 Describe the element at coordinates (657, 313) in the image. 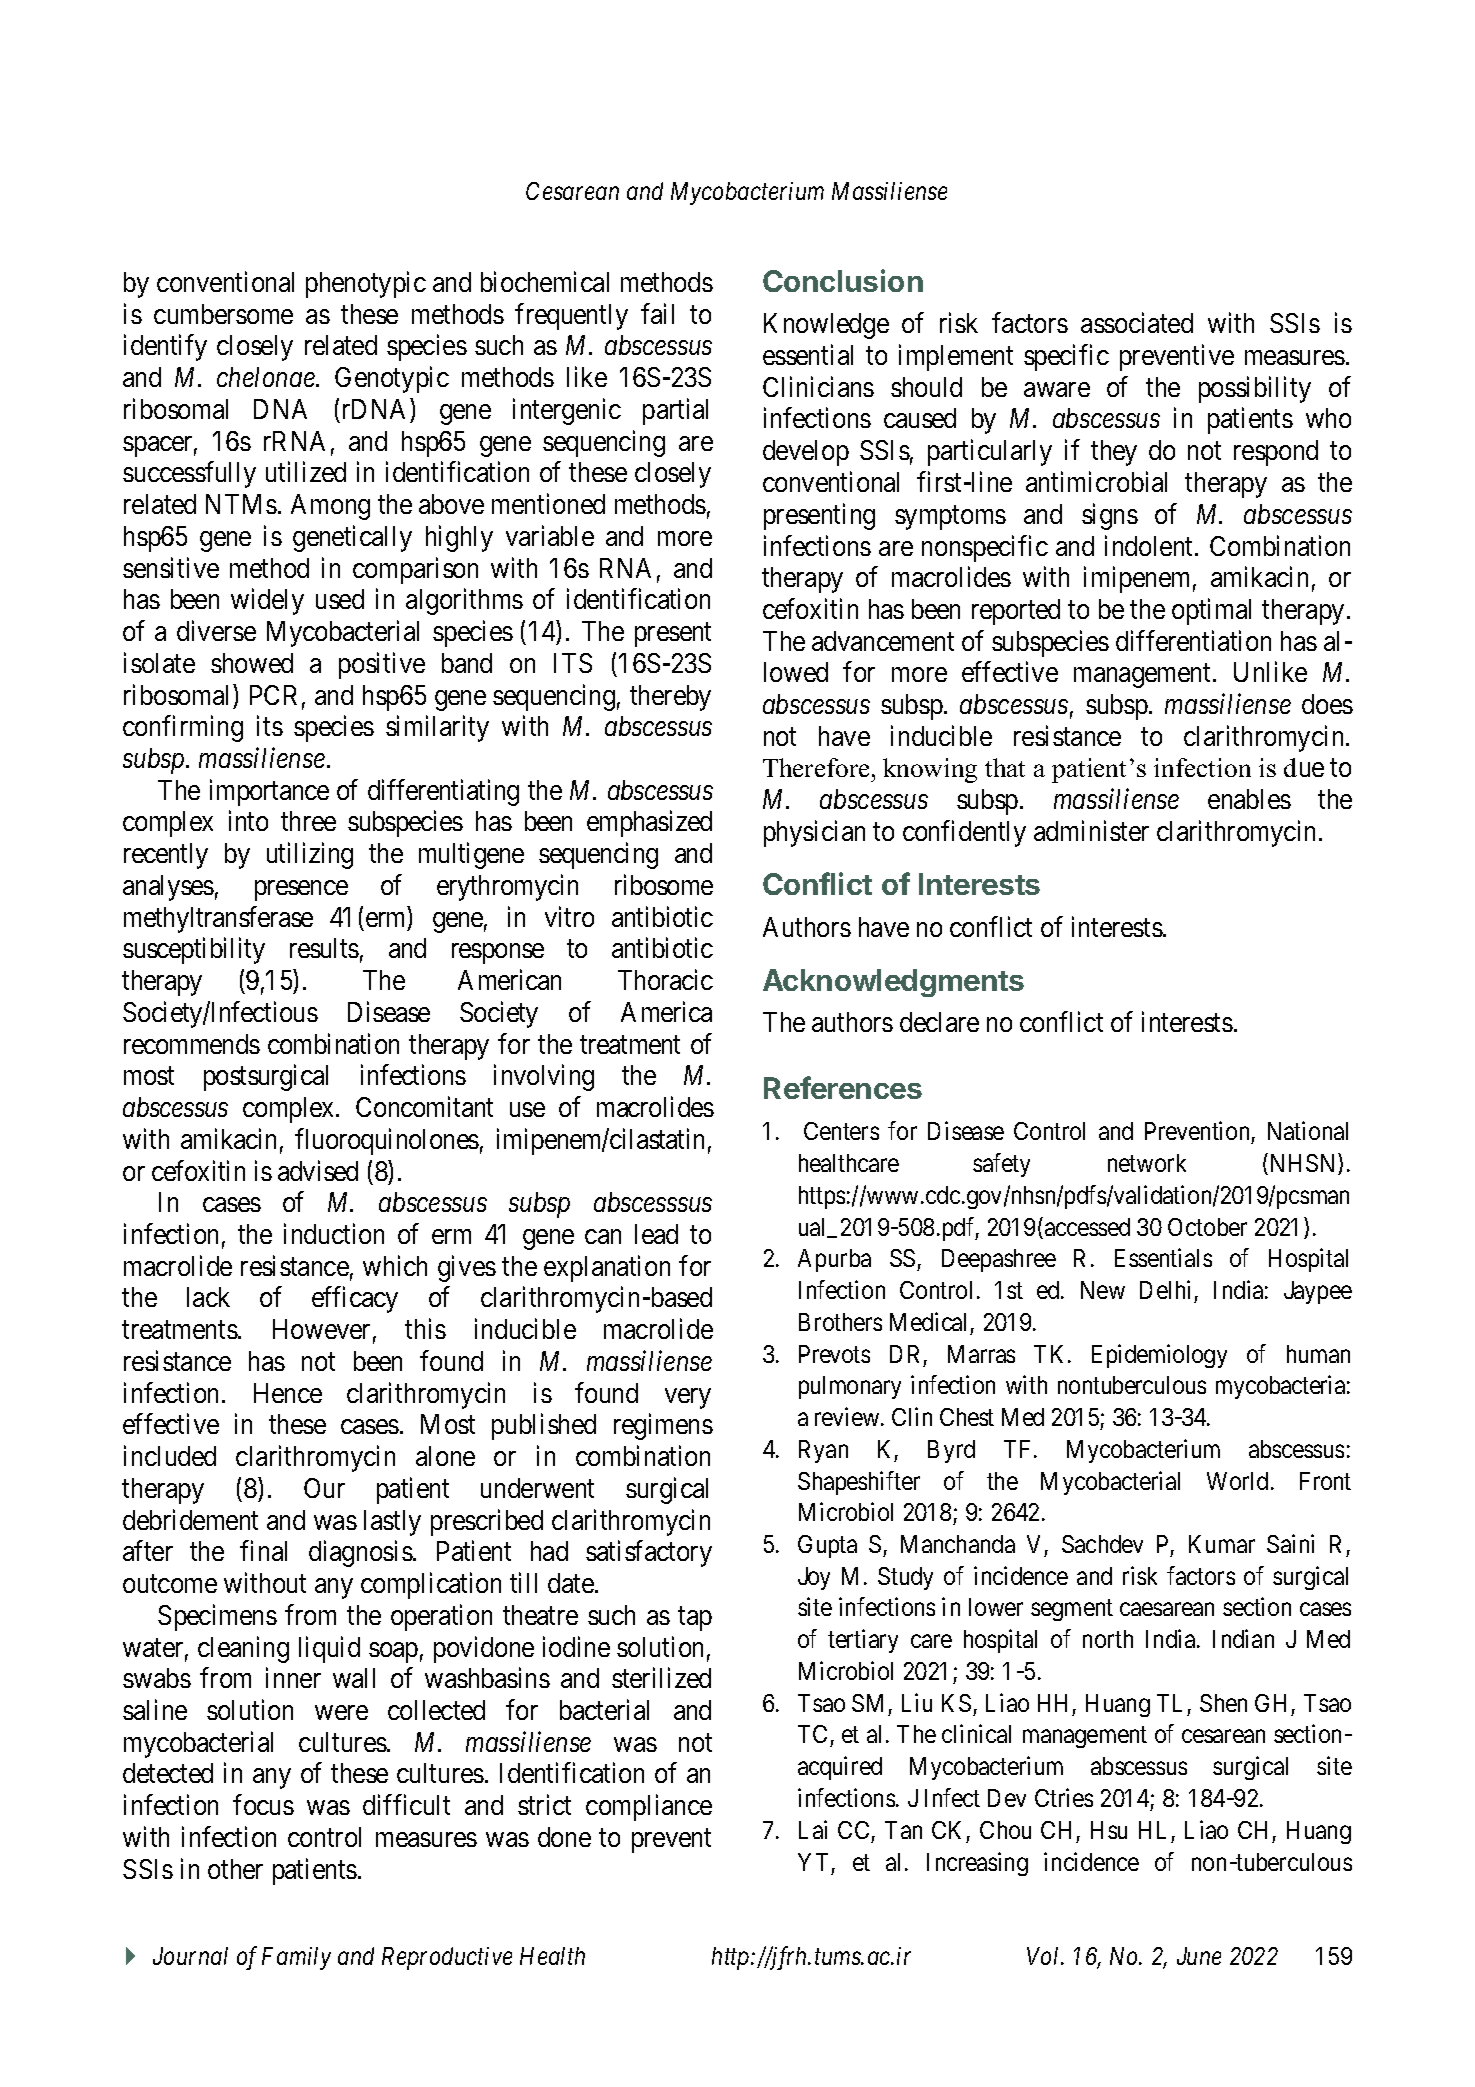

I see `fail` at that location.
